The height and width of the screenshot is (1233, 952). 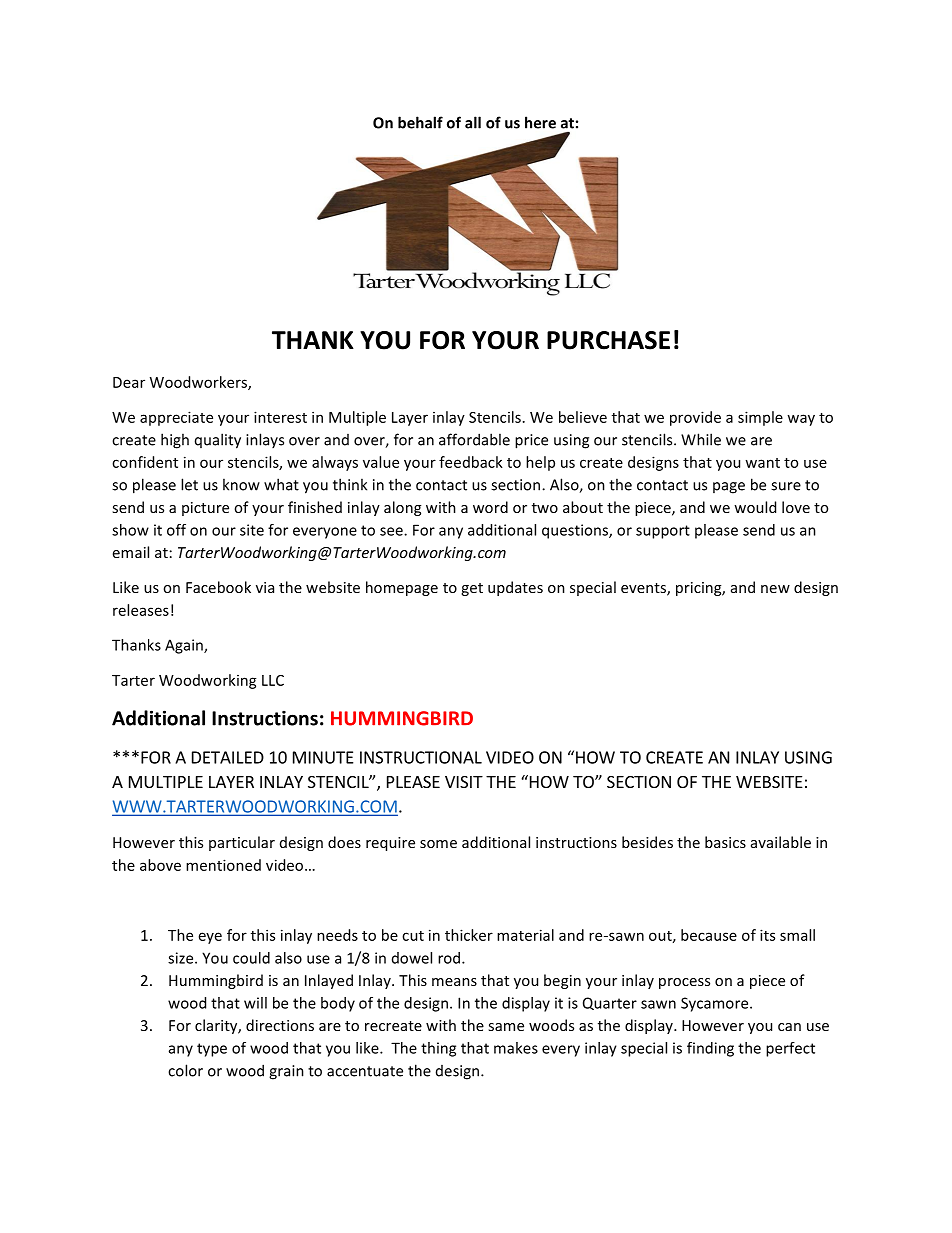 What do you see at coordinates (420, 122) in the screenshot?
I see `behalf` at bounding box center [420, 122].
